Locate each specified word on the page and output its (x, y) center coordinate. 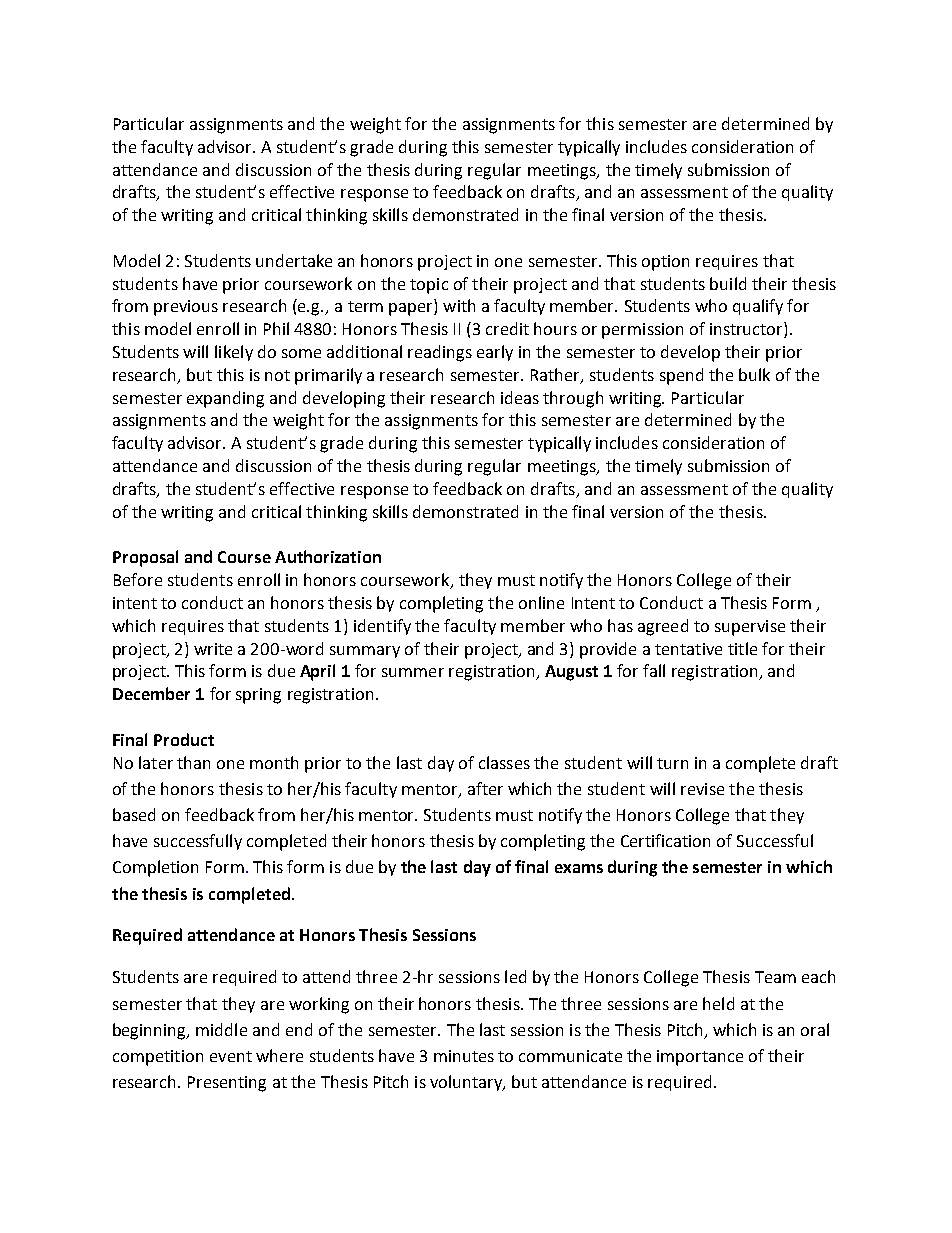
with (459, 305)
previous (186, 308)
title (742, 648)
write (213, 649)
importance (700, 1058)
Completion (155, 868)
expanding (225, 399)
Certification (665, 840)
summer (413, 672)
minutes (464, 1056)
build (728, 283)
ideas (520, 397)
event (231, 1056)
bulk (754, 374)
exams (579, 868)
